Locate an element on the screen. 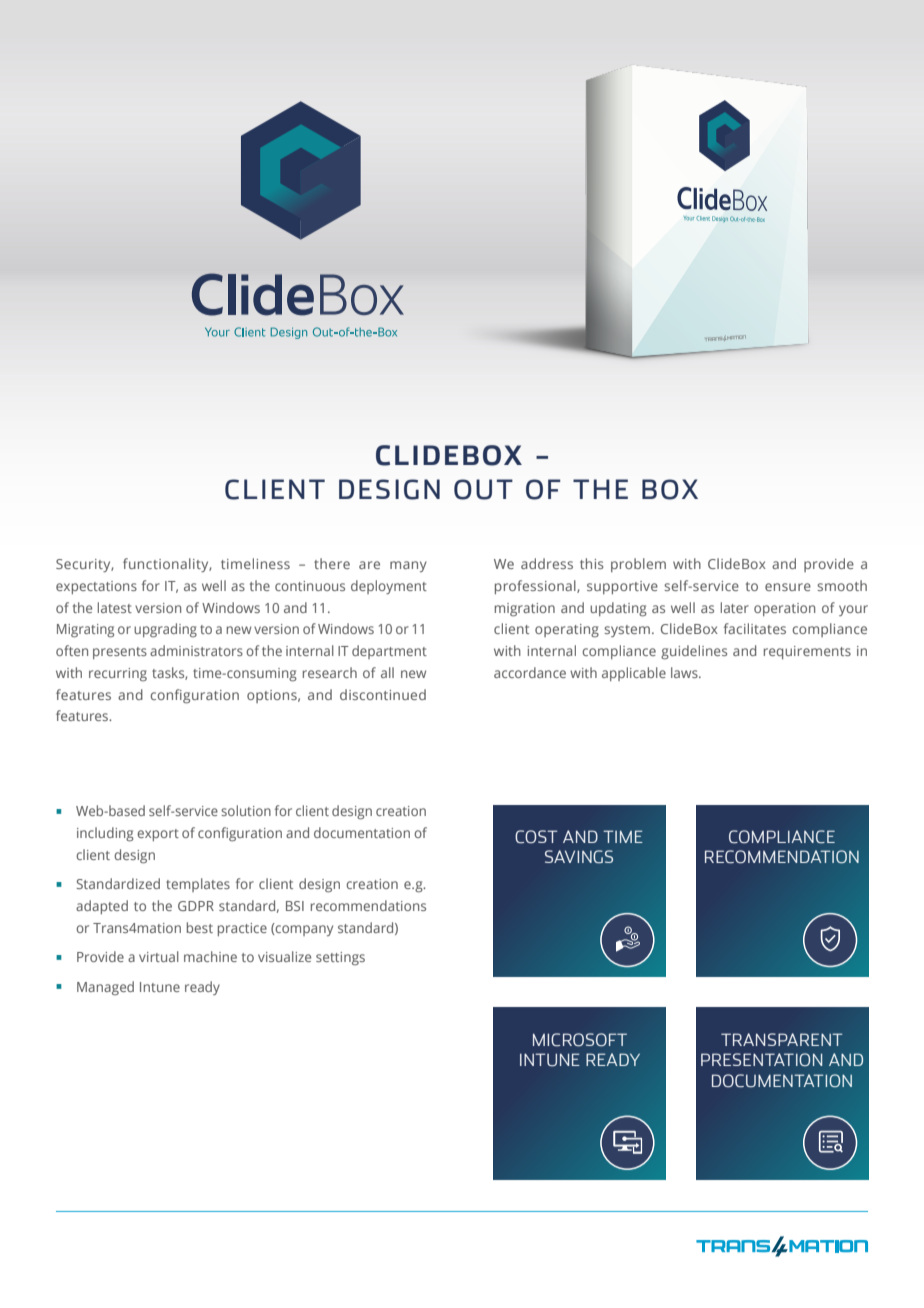 This screenshot has width=924, height=1308. SAVINGS is located at coordinates (579, 857).
